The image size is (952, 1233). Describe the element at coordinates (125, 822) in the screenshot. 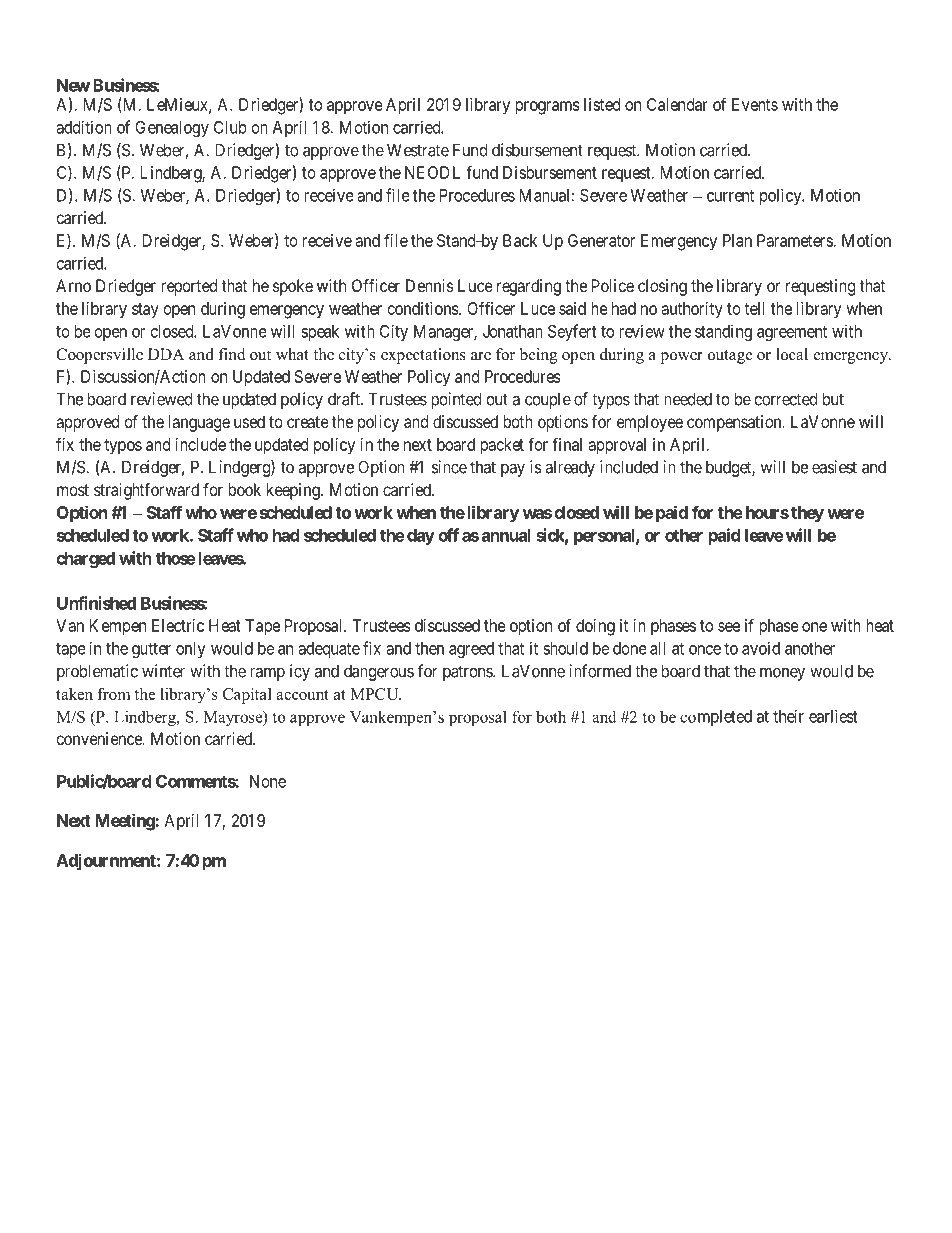

I see `Meeting` at that location.
